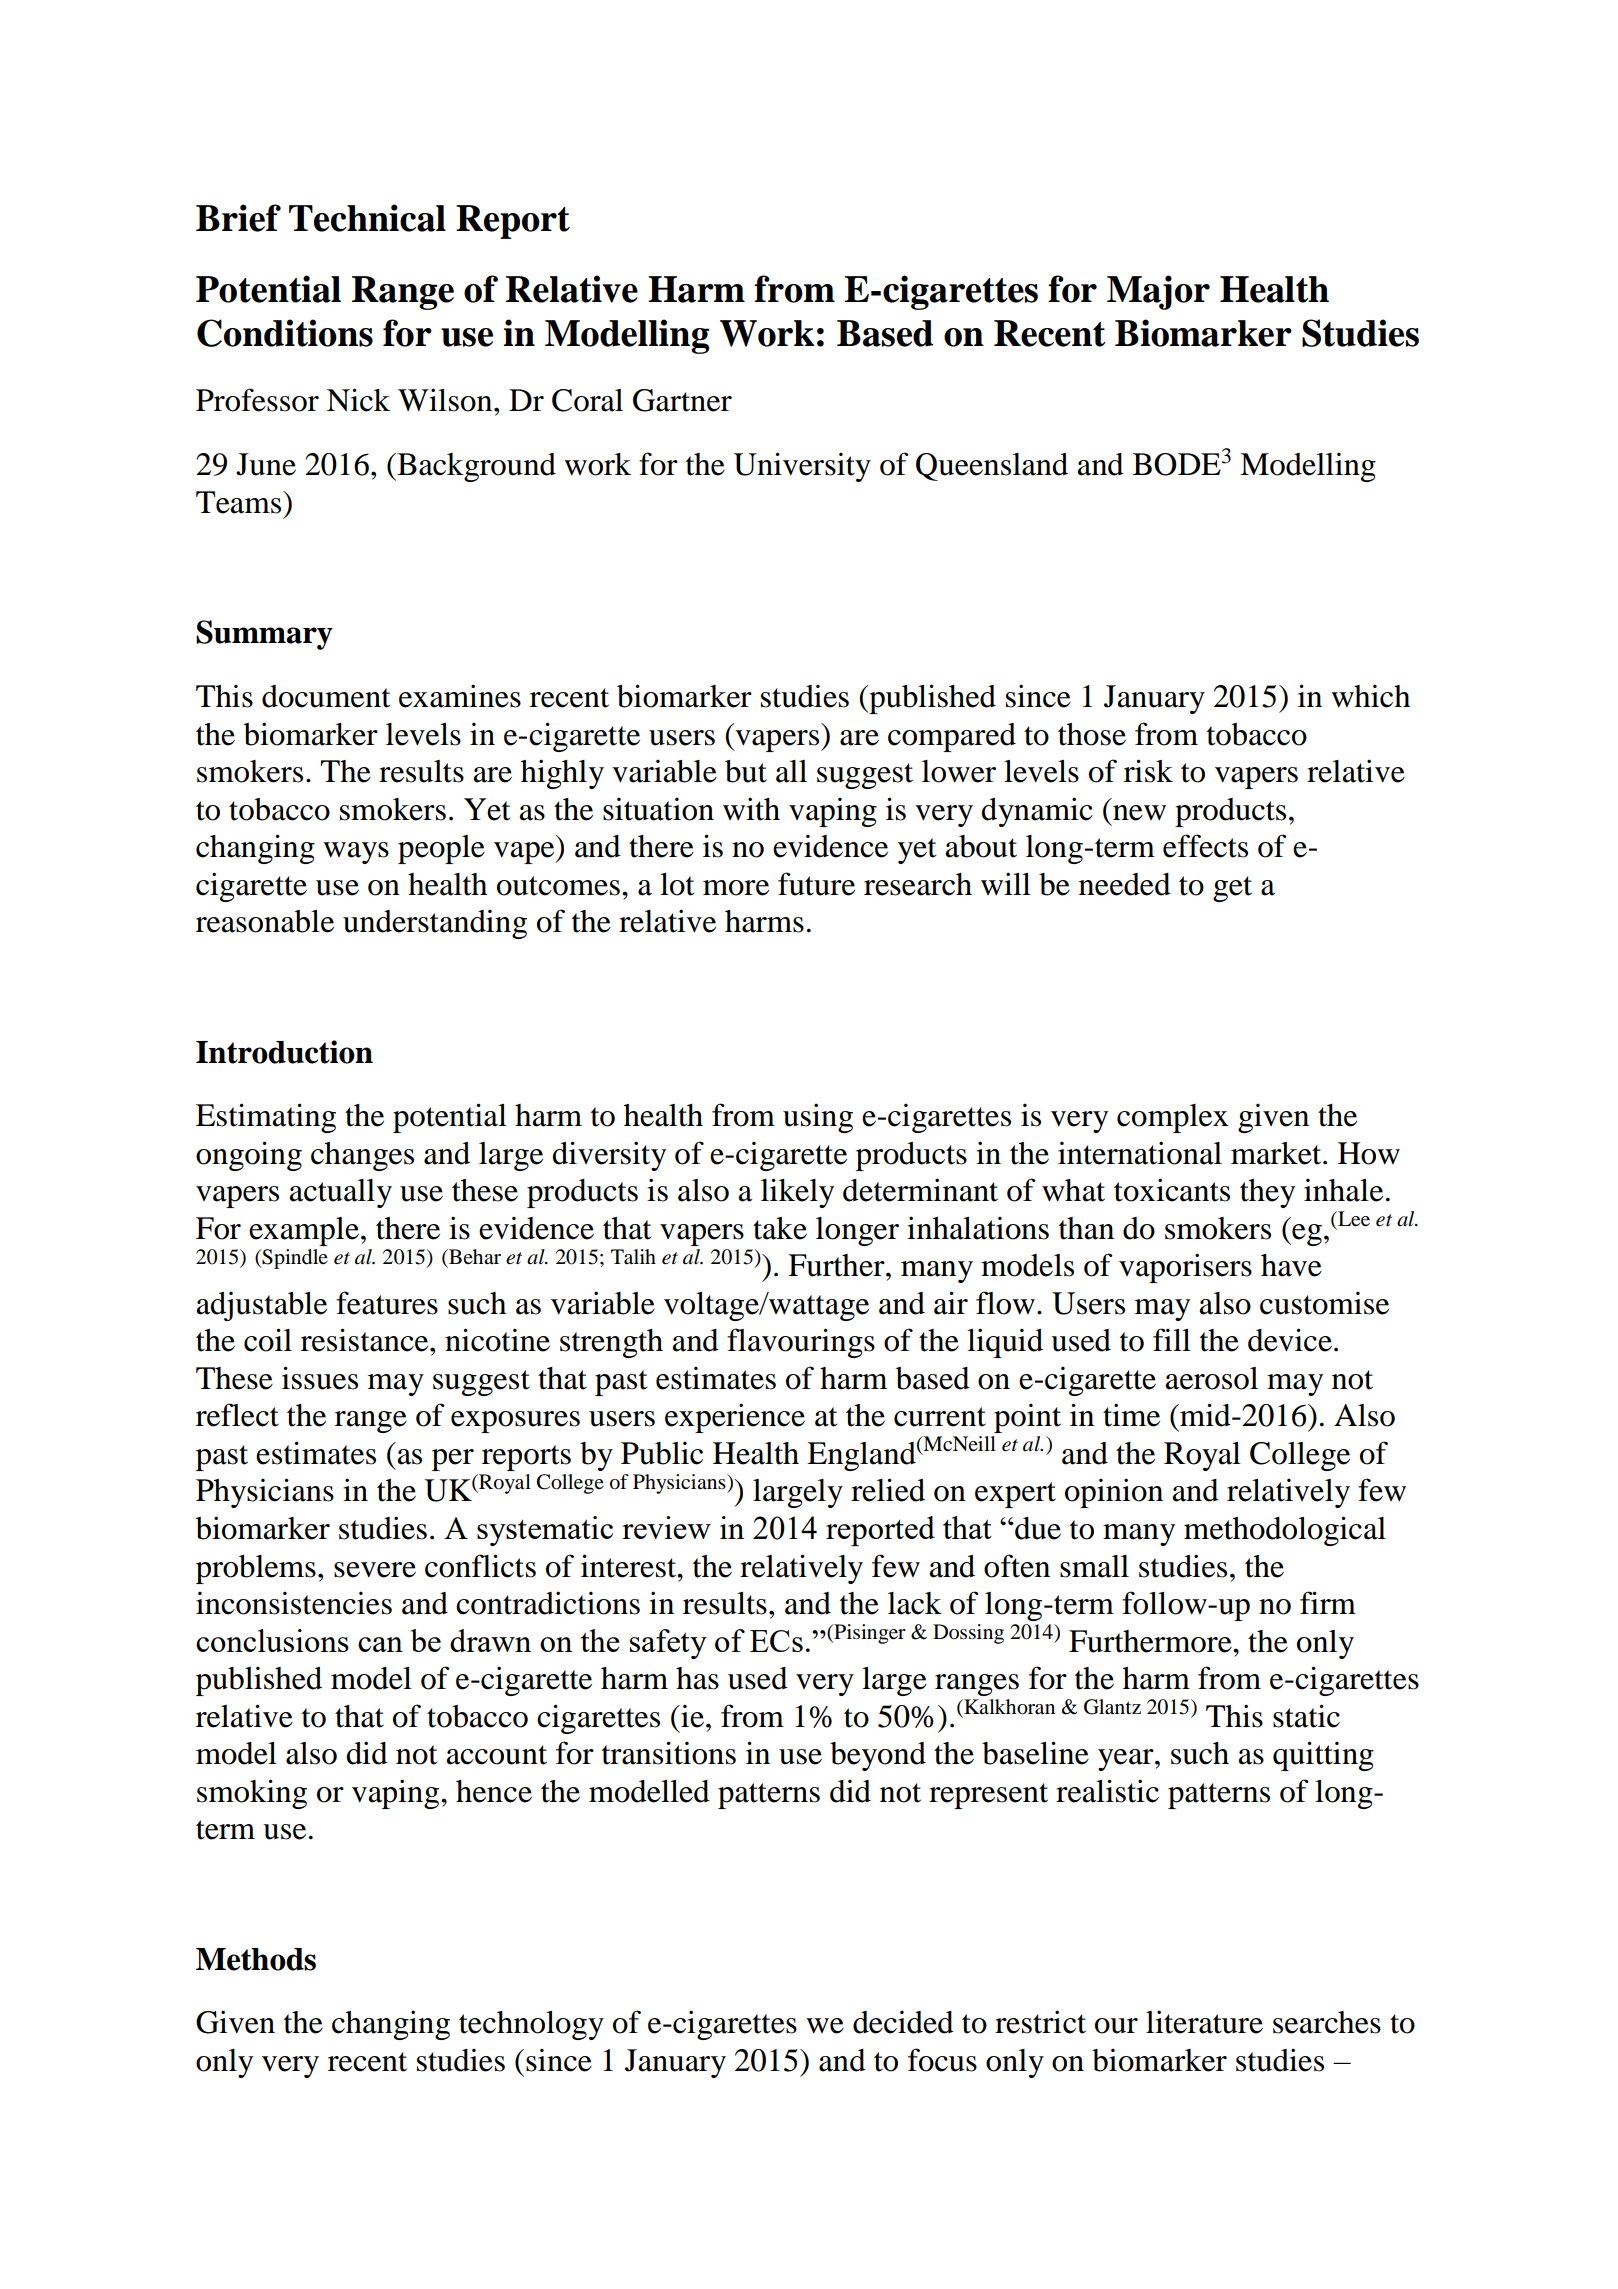 The width and height of the page is (1618, 2289). I want to click on Technical, so click(367, 218).
